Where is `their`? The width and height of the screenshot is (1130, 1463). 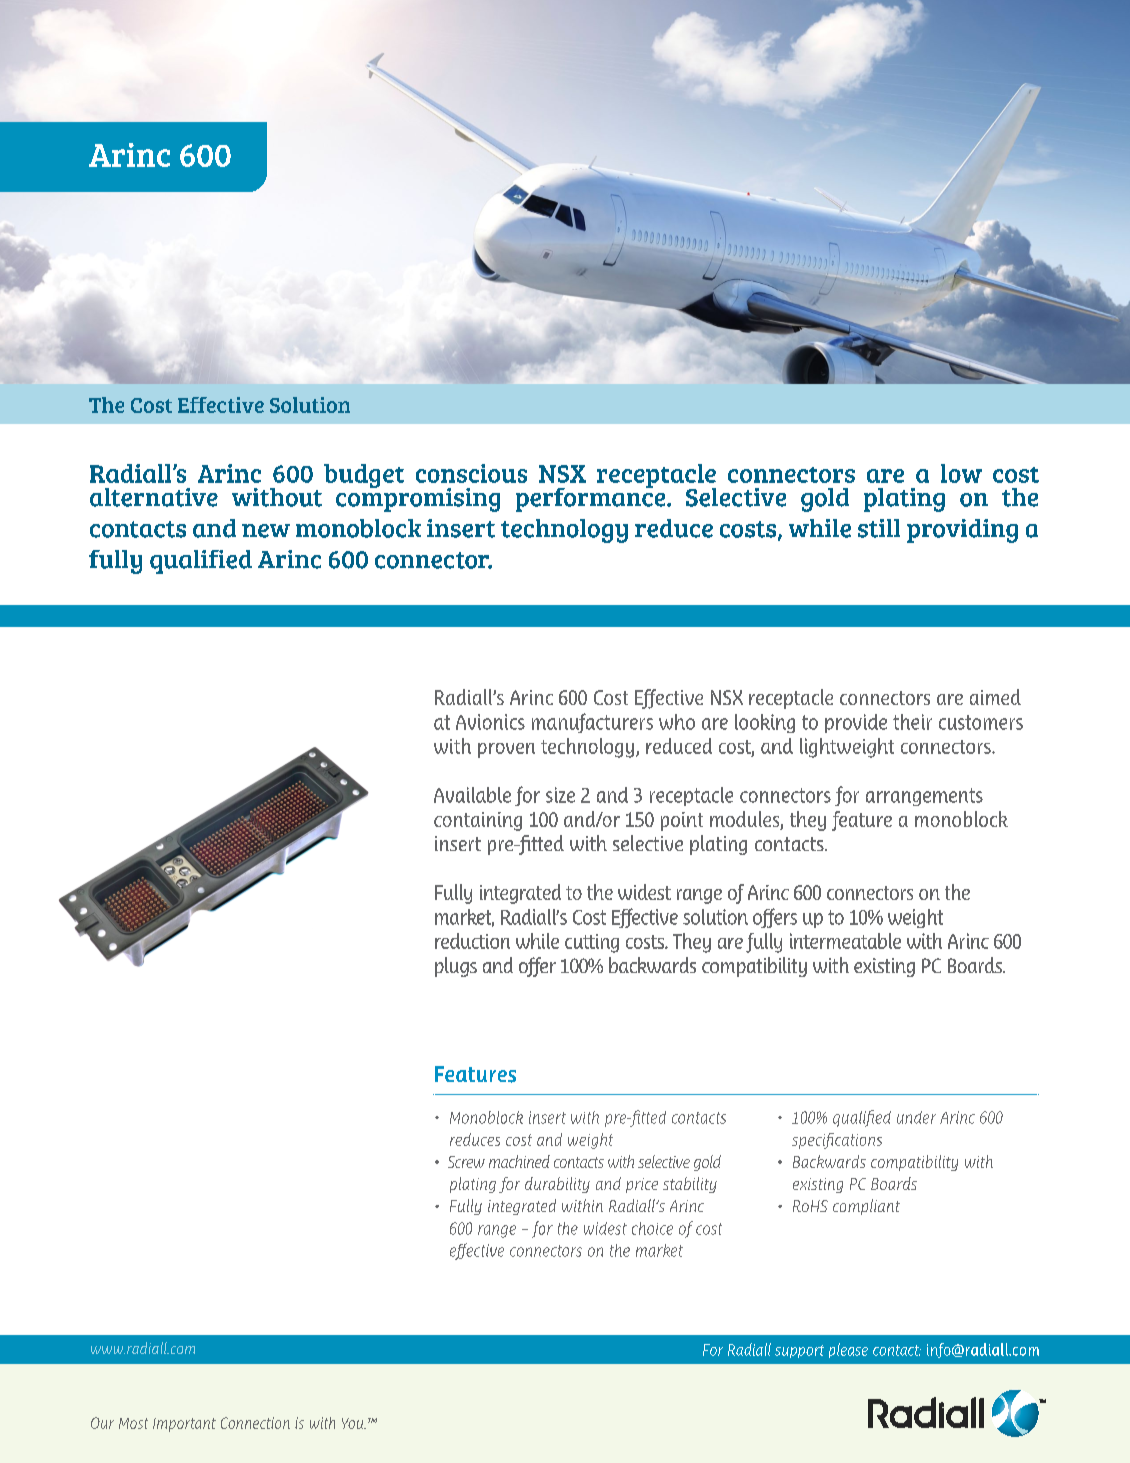
their is located at coordinates (912, 722).
